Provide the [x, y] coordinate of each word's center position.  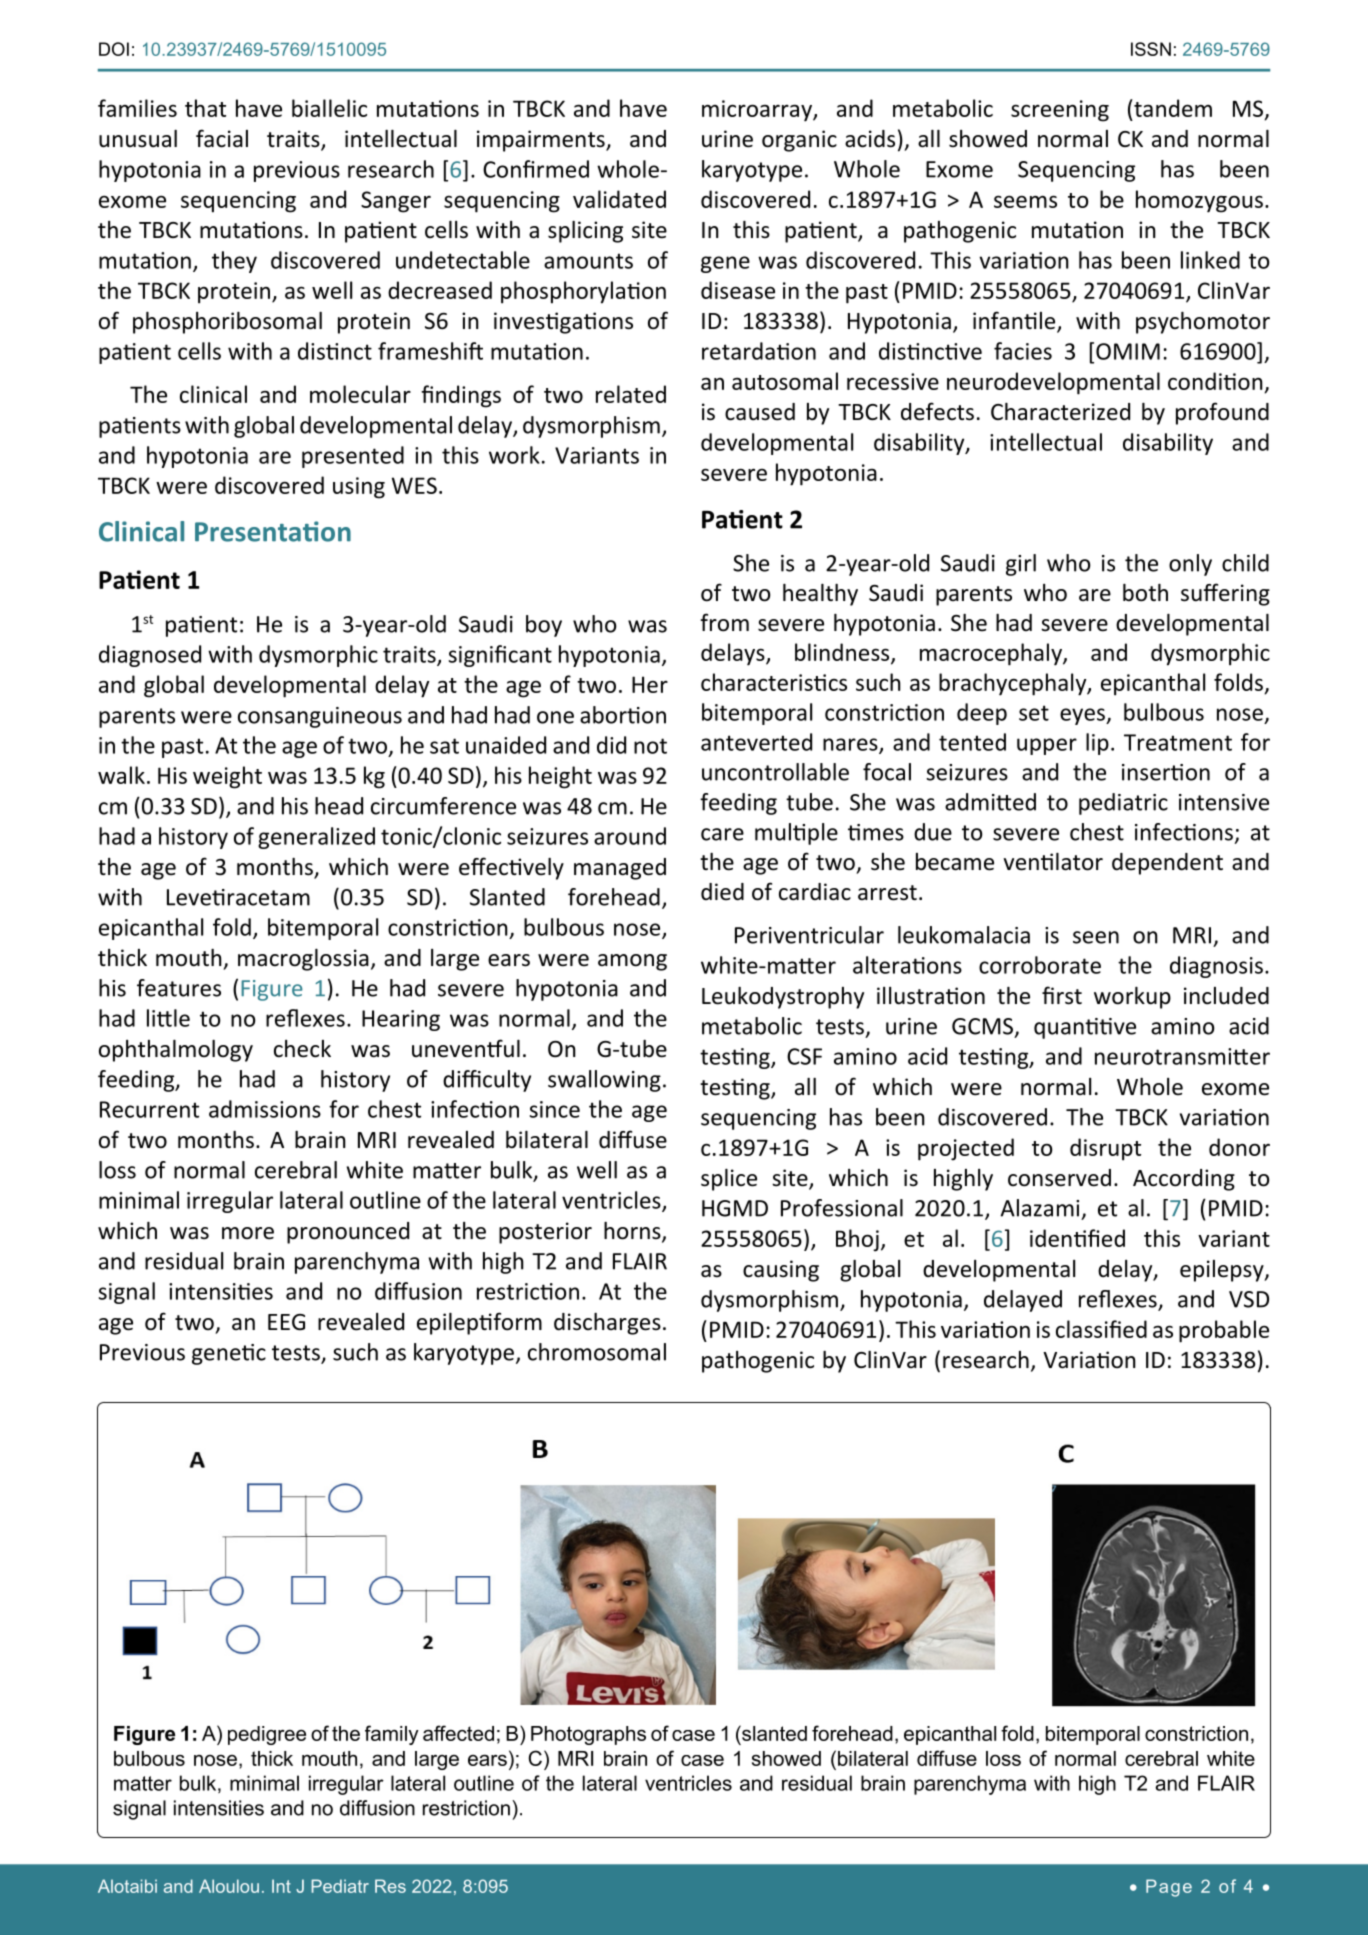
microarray [758, 111]
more [248, 1233]
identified [1077, 1238]
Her [650, 684]
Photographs [588, 1735]
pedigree [267, 1735]
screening [1060, 111]
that [205, 108]
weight [227, 777]
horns [633, 1232]
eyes [1083, 716]
